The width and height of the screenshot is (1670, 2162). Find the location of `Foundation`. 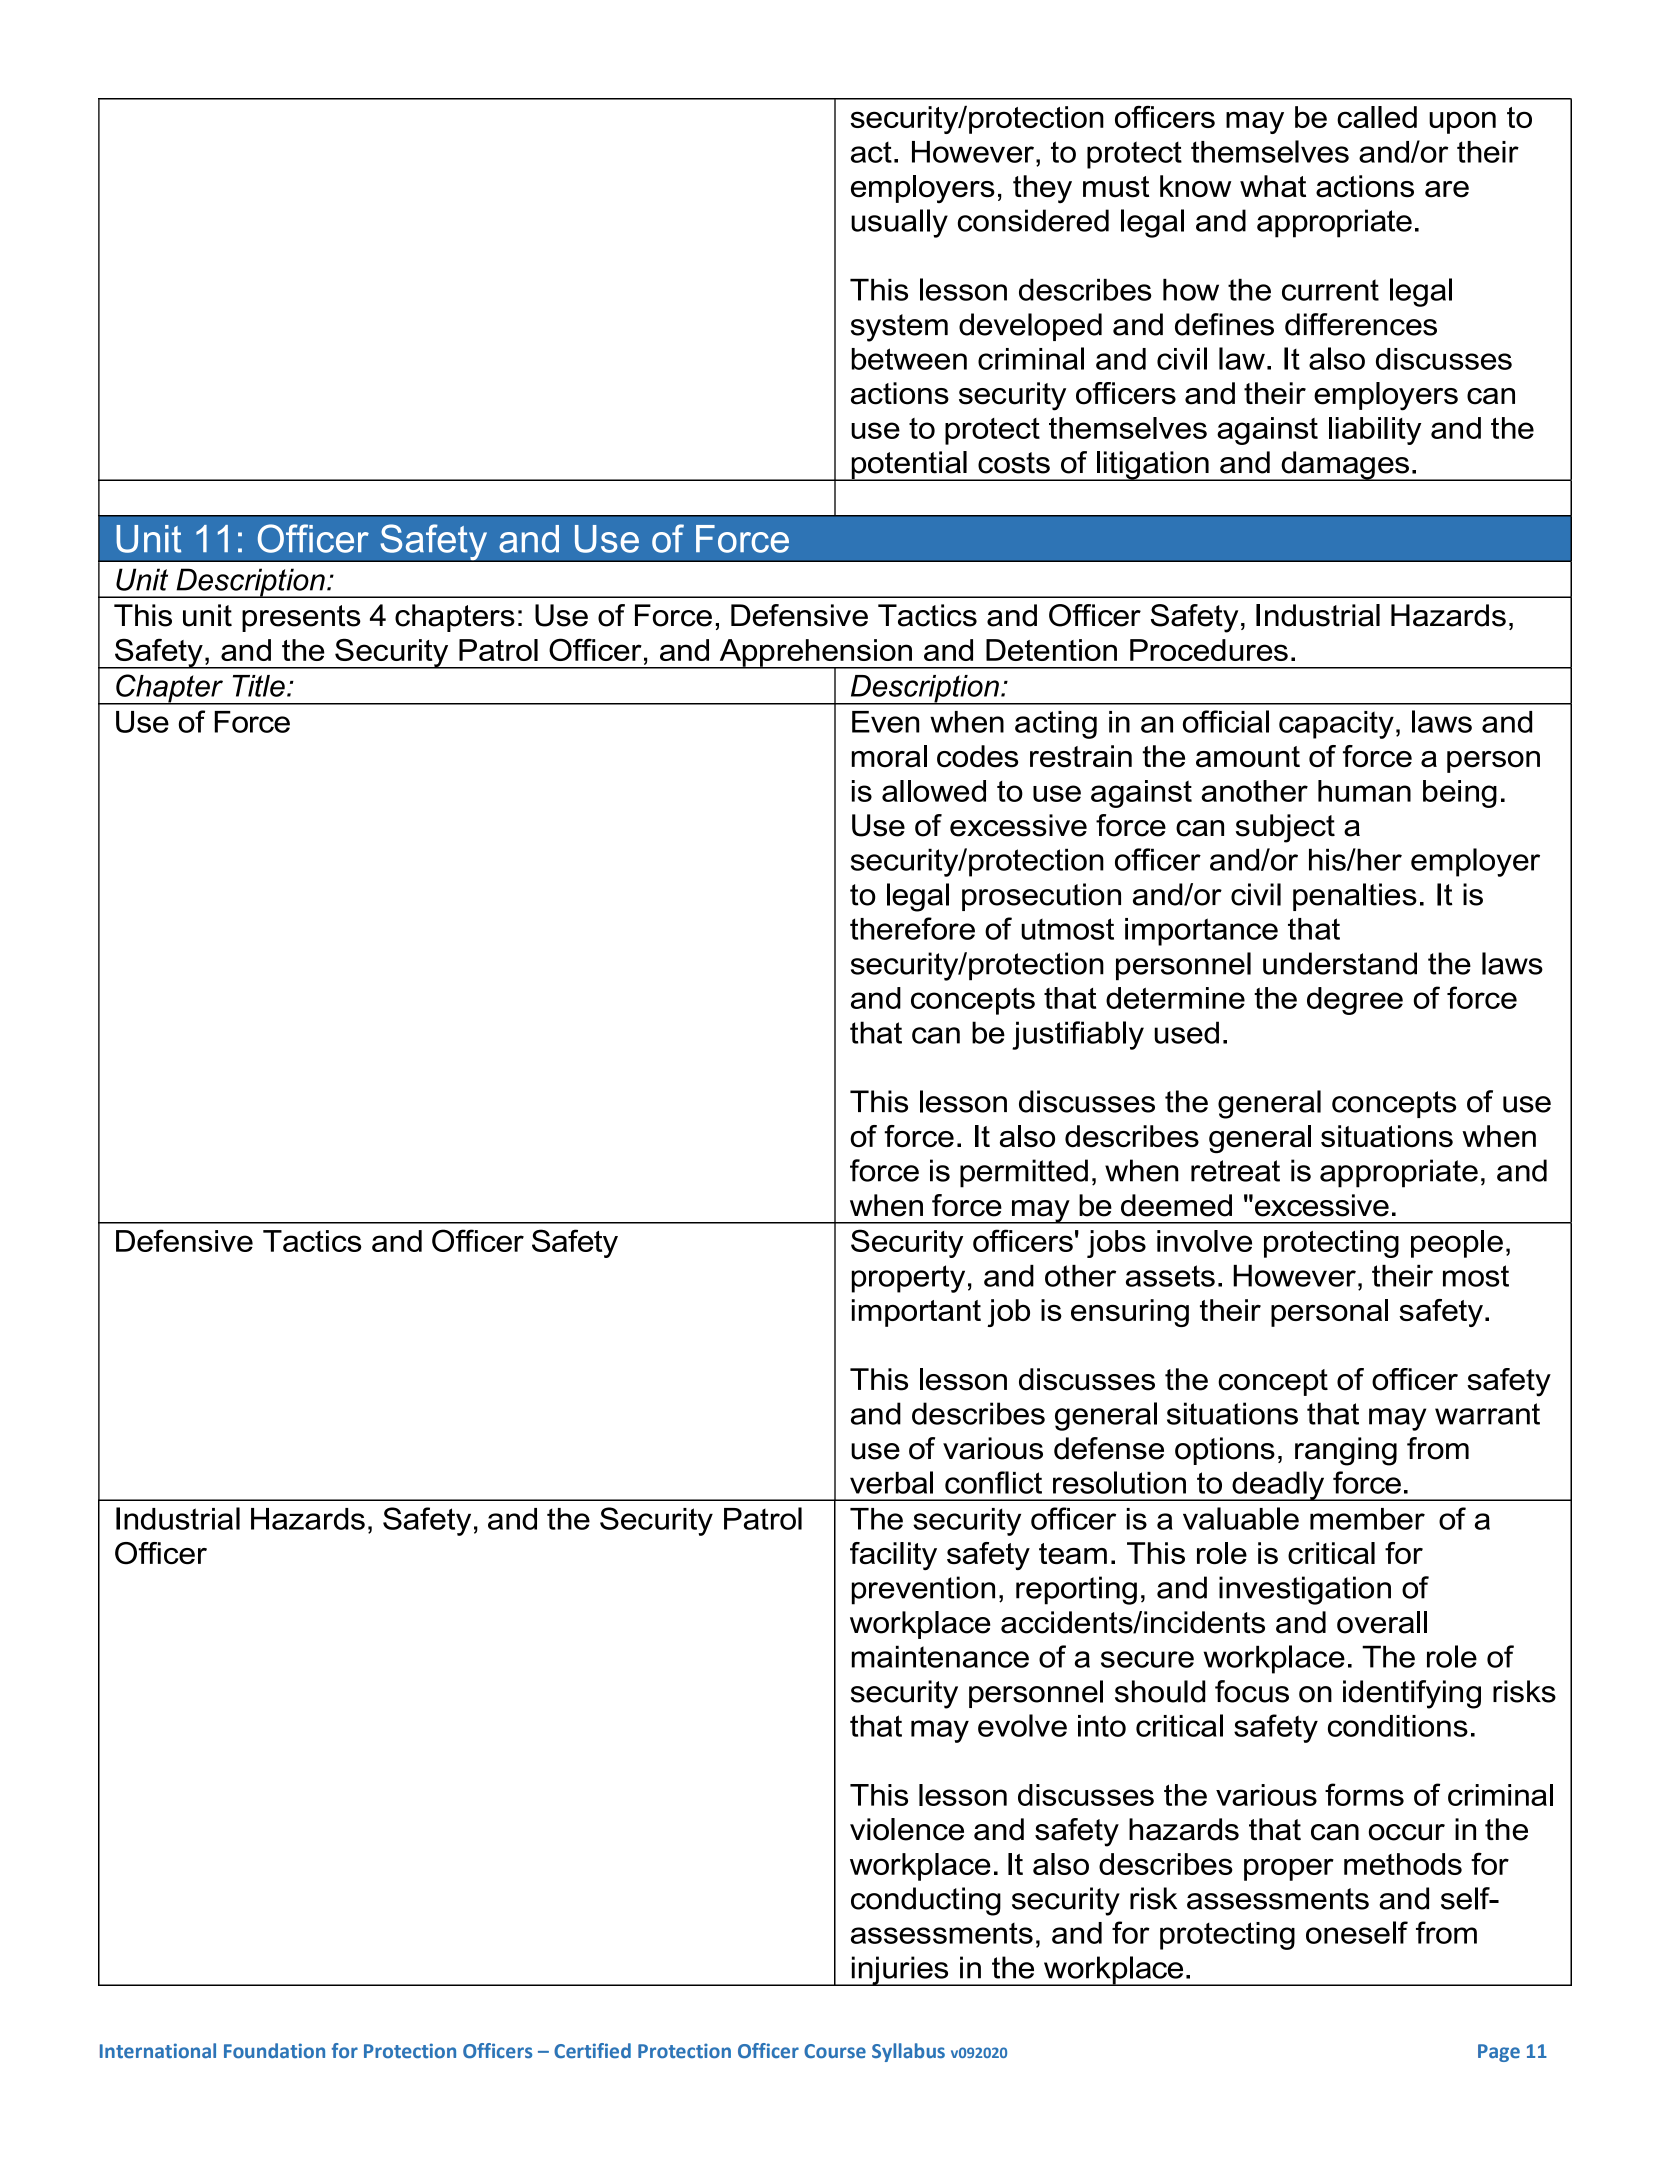

Foundation is located at coordinates (274, 2051).
